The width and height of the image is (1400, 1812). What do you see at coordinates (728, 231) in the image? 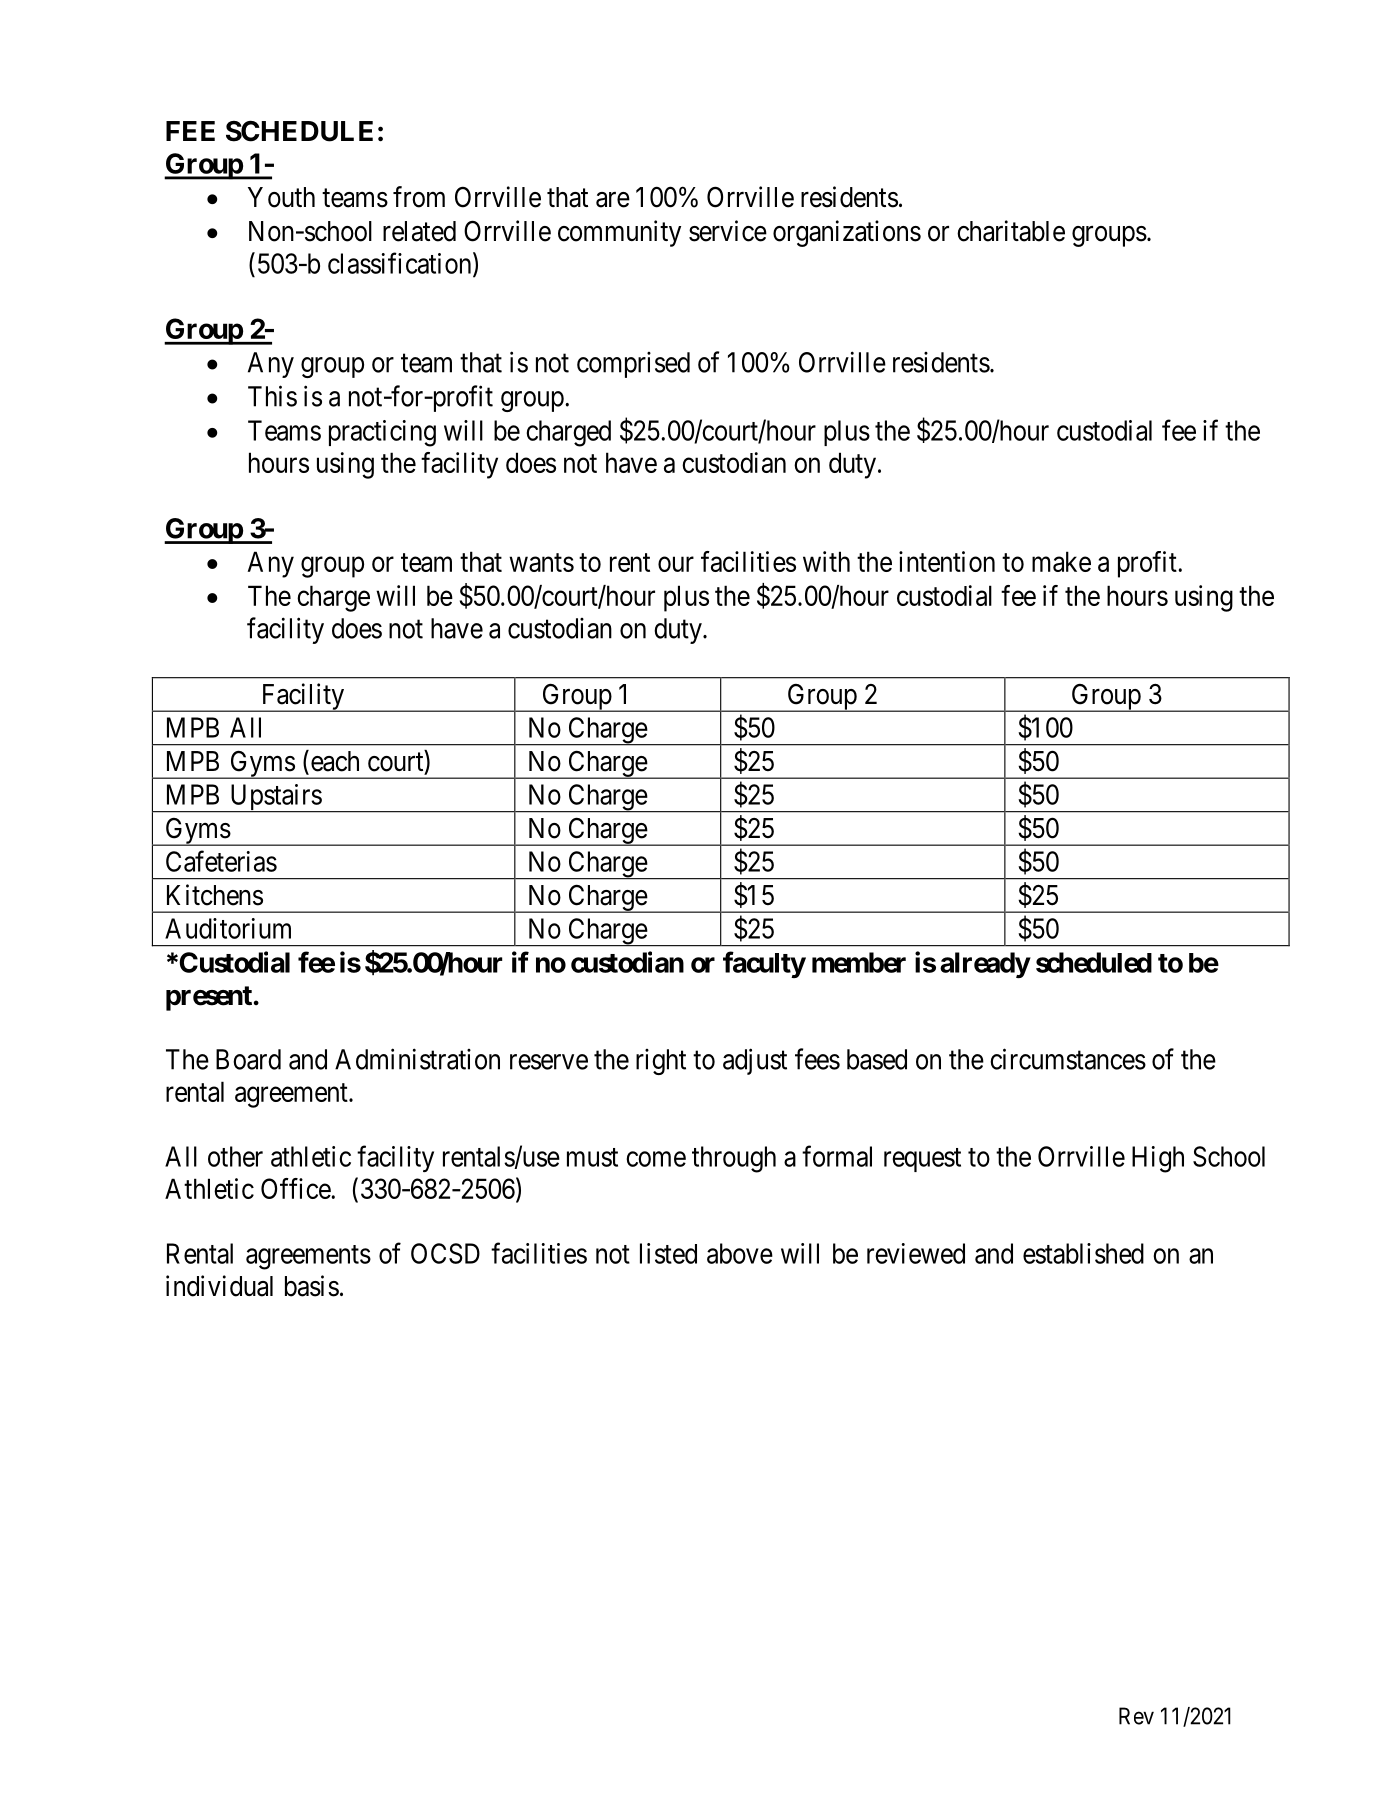
I see `service` at bounding box center [728, 231].
